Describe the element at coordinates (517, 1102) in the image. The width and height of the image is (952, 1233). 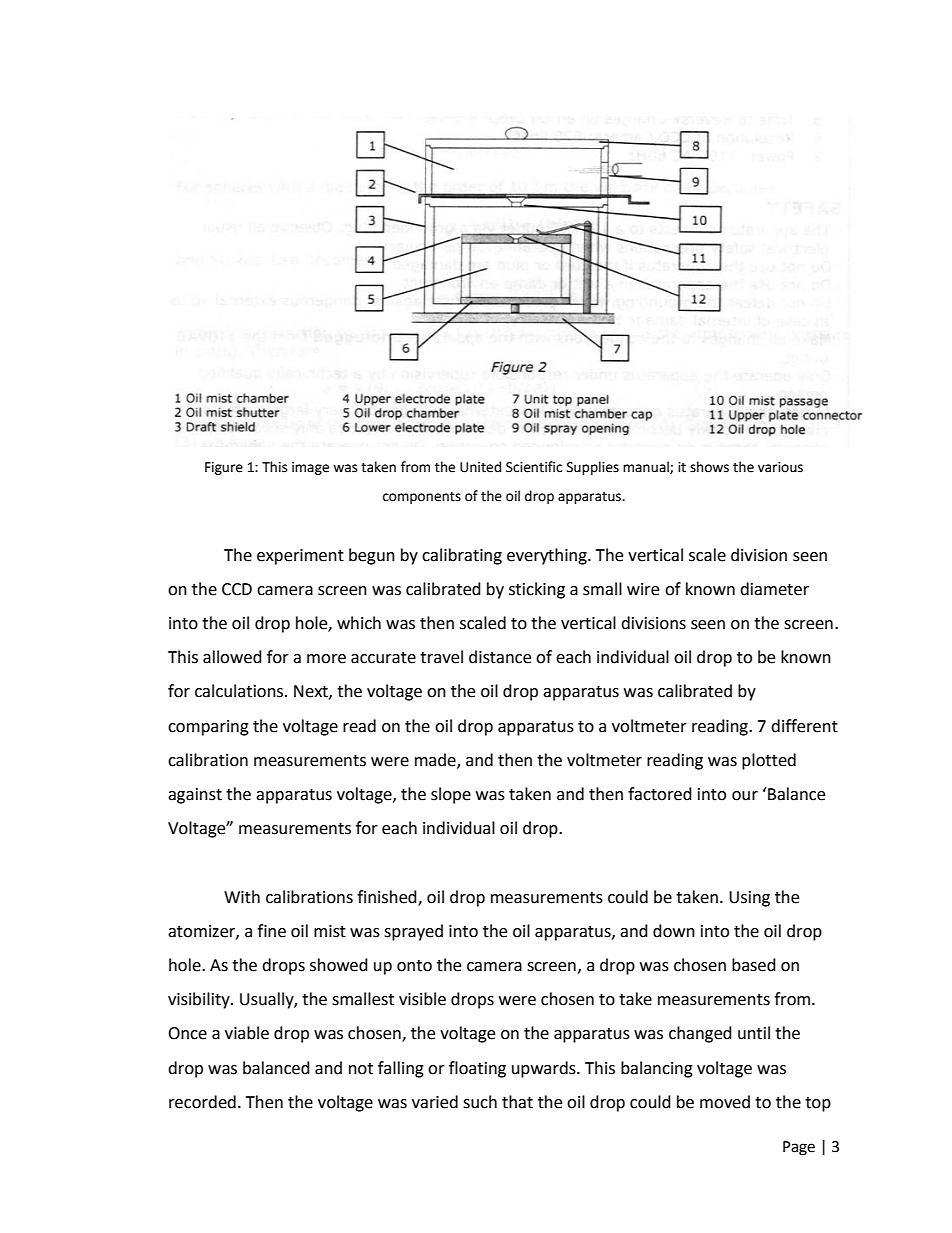
I see `that` at that location.
